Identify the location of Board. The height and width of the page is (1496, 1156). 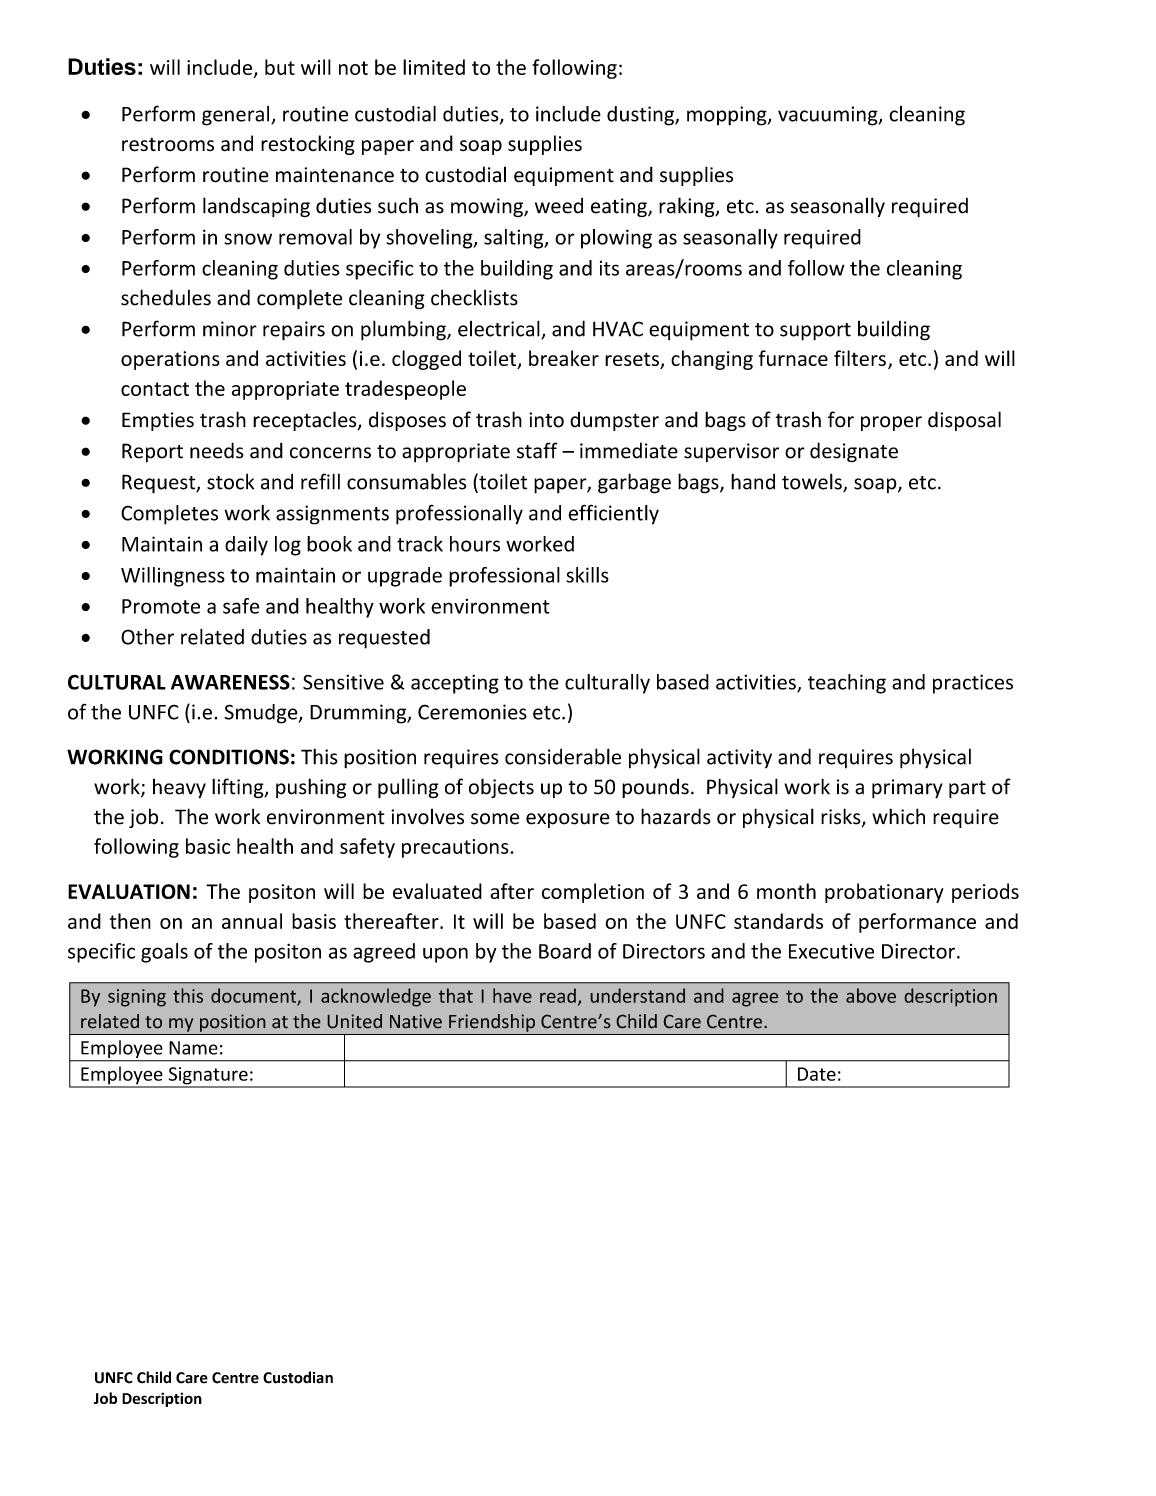
(565, 951).
